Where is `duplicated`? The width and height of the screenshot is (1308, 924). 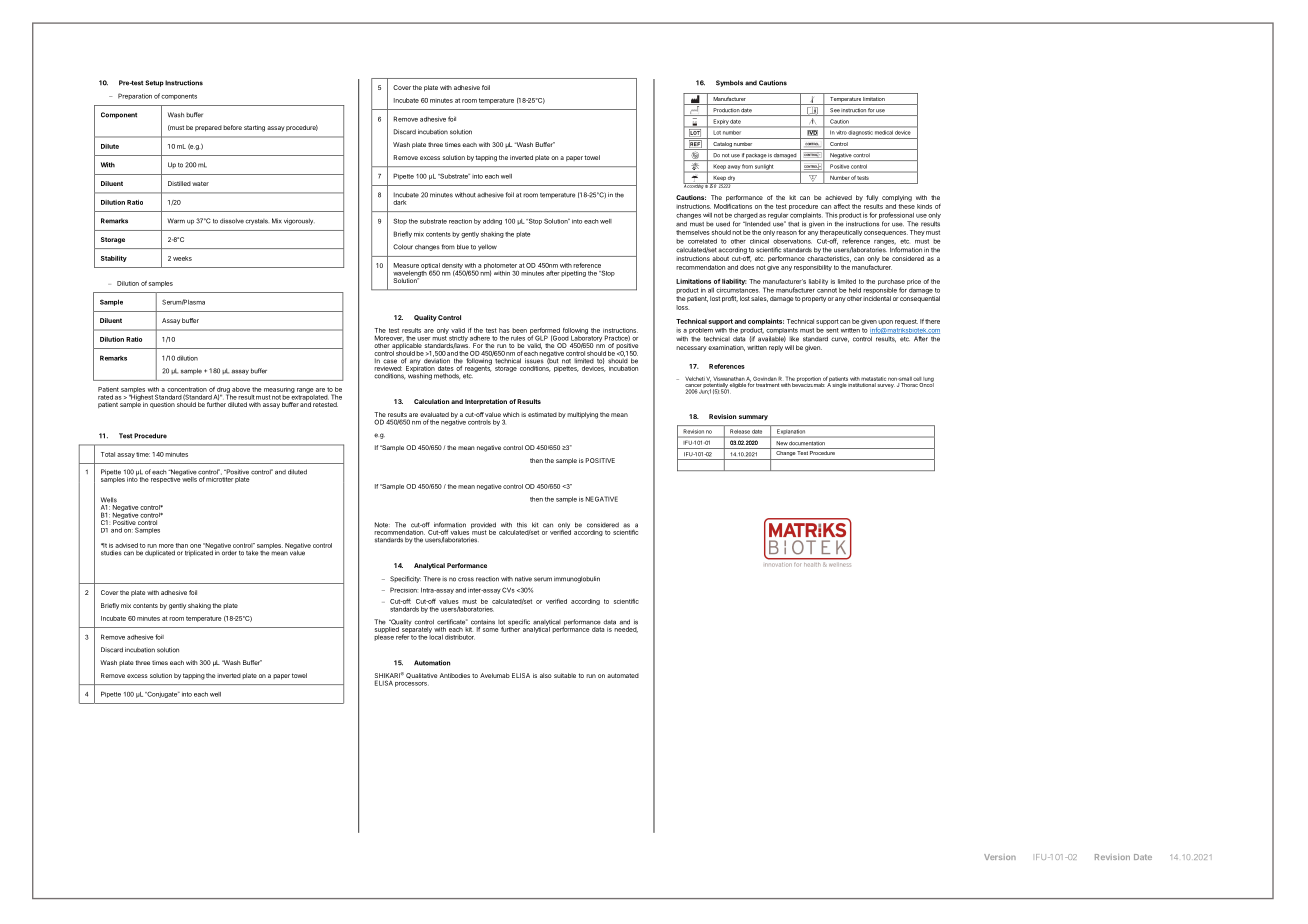
duplicated is located at coordinates (160, 553).
